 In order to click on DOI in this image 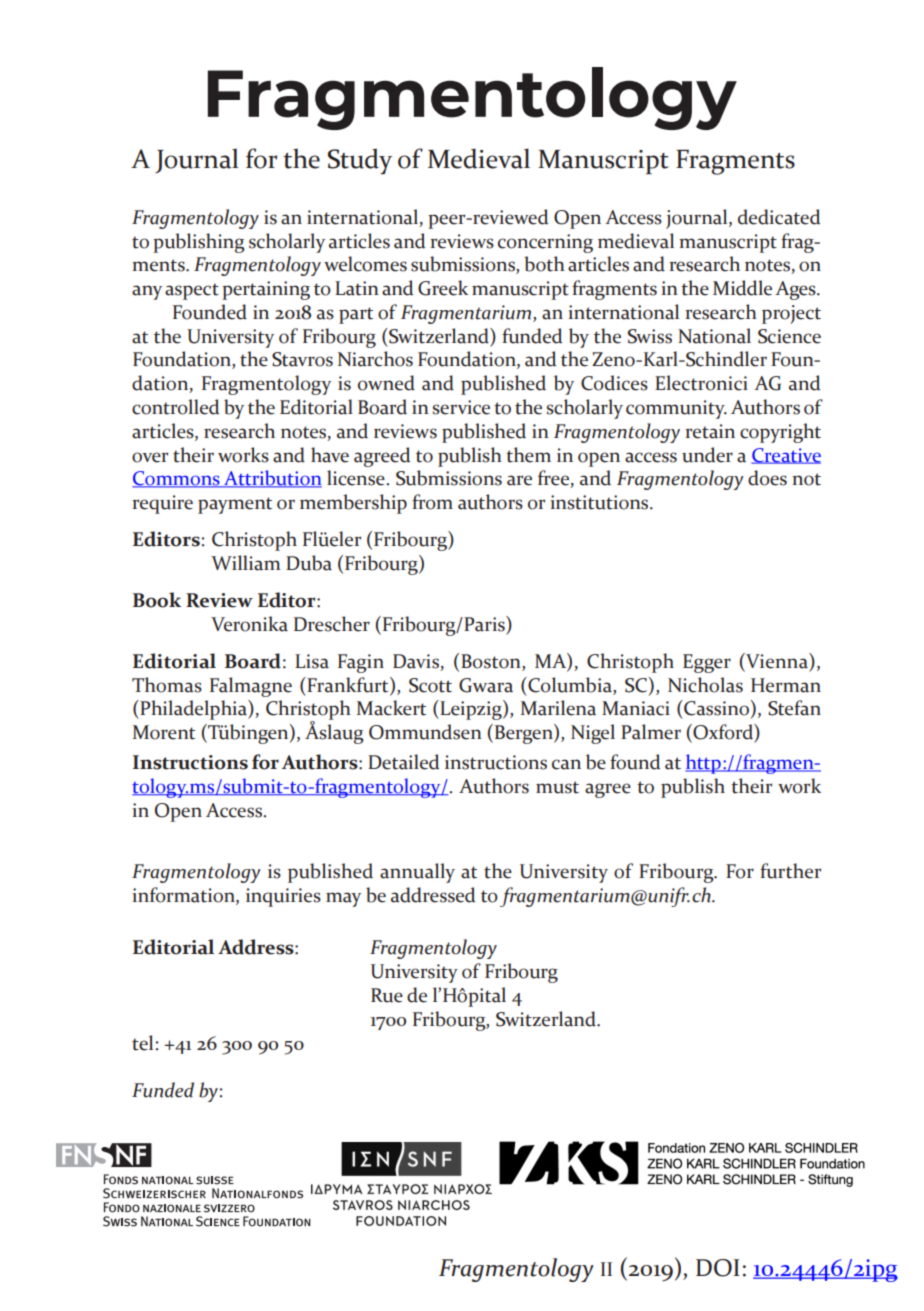, I will do `click(718, 1268)`.
